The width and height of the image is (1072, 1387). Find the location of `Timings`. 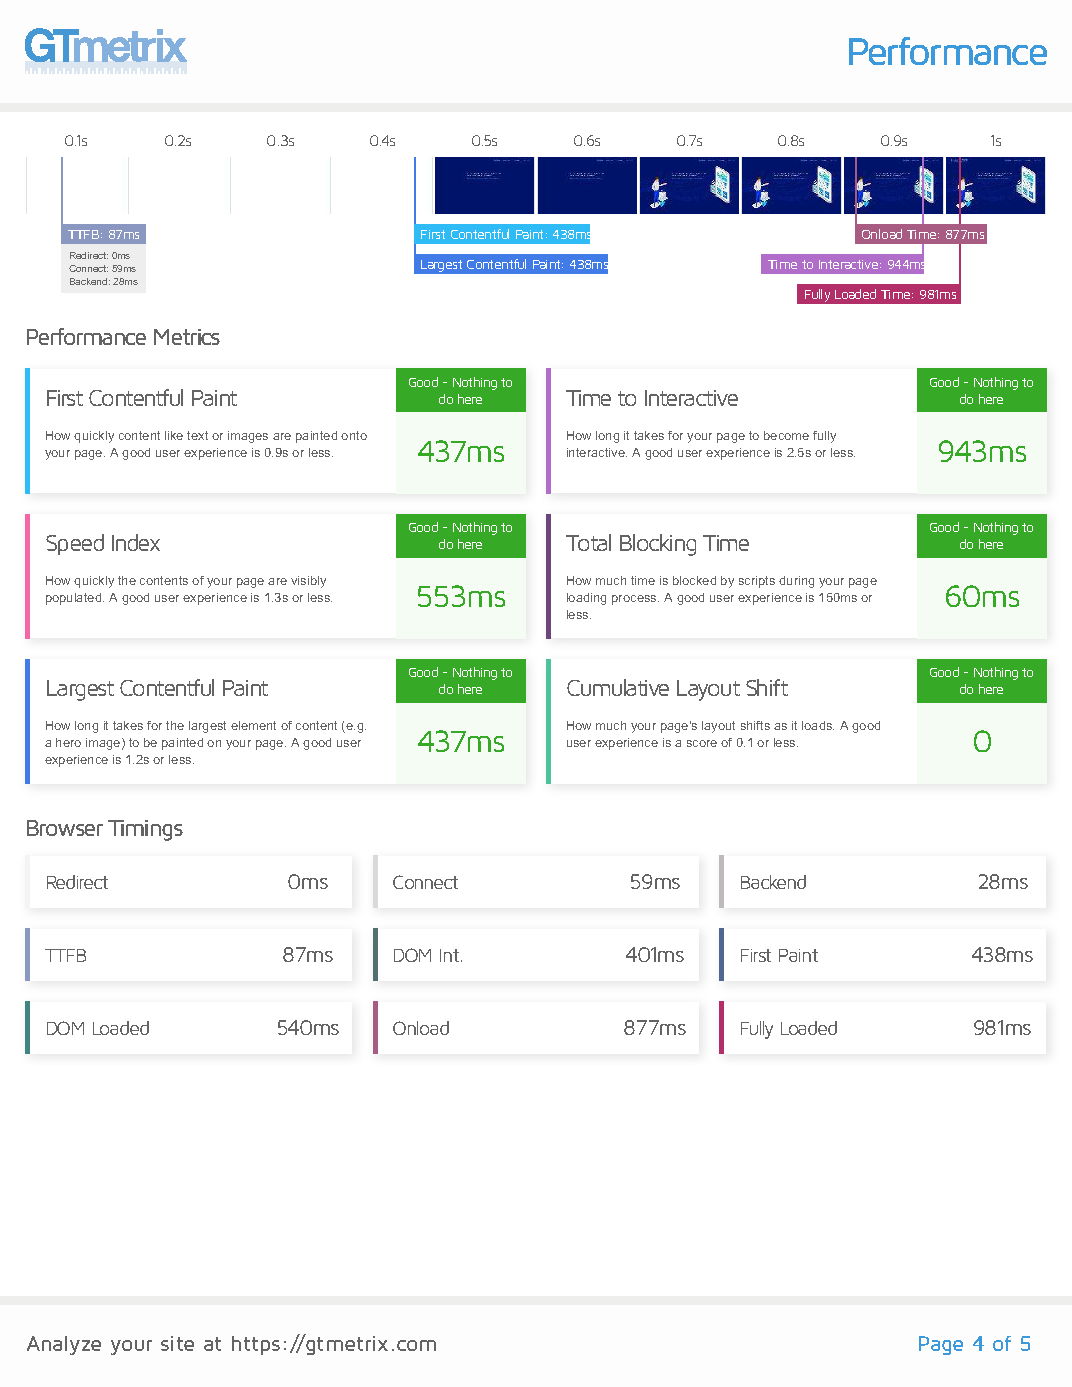

Timings is located at coordinates (145, 830).
